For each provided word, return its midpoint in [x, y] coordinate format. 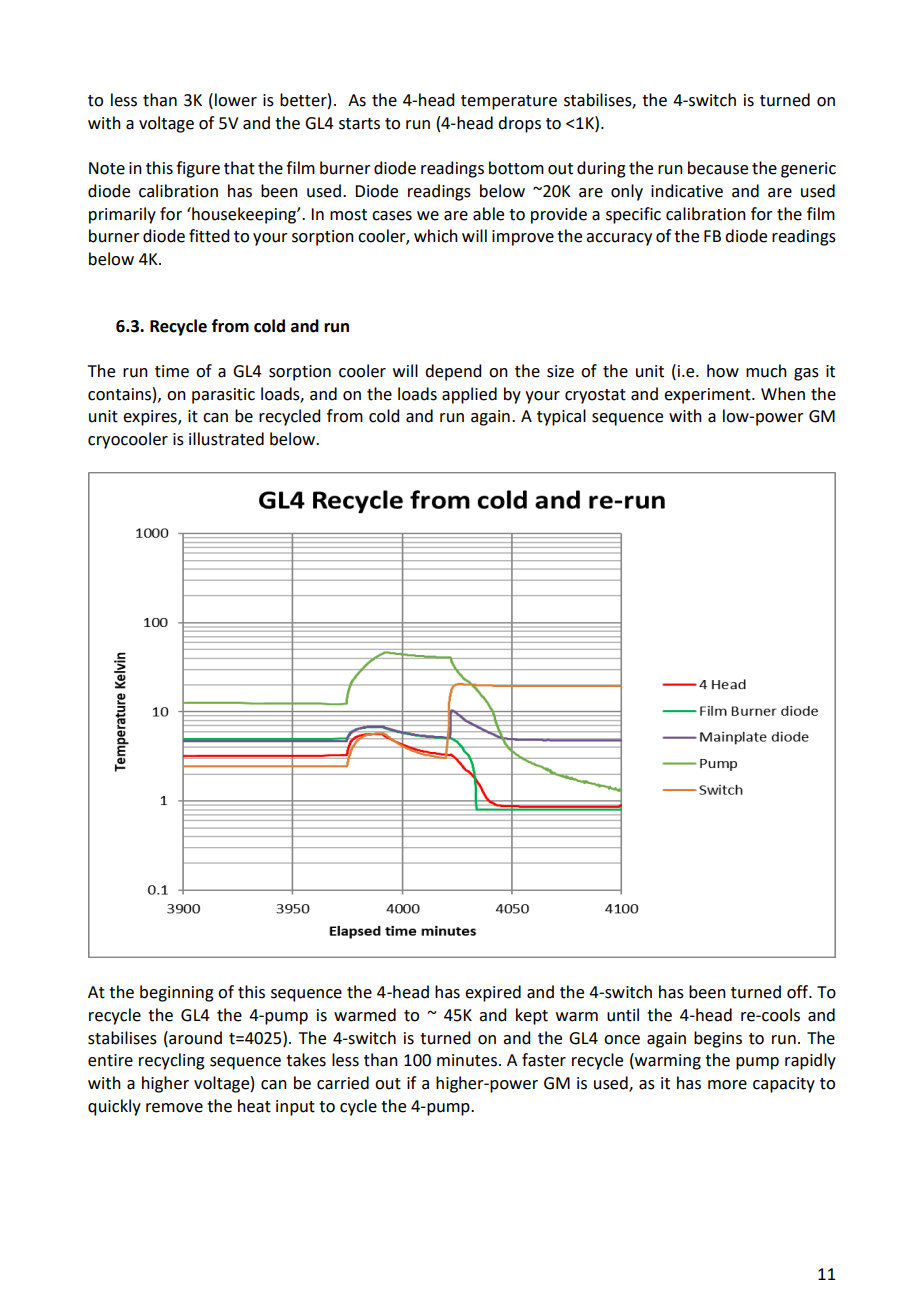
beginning [177, 993]
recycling [172, 1061]
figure [198, 169]
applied [469, 395]
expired [493, 993]
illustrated [226, 439]
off [799, 992]
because [718, 168]
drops [519, 124]
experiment [708, 396]
